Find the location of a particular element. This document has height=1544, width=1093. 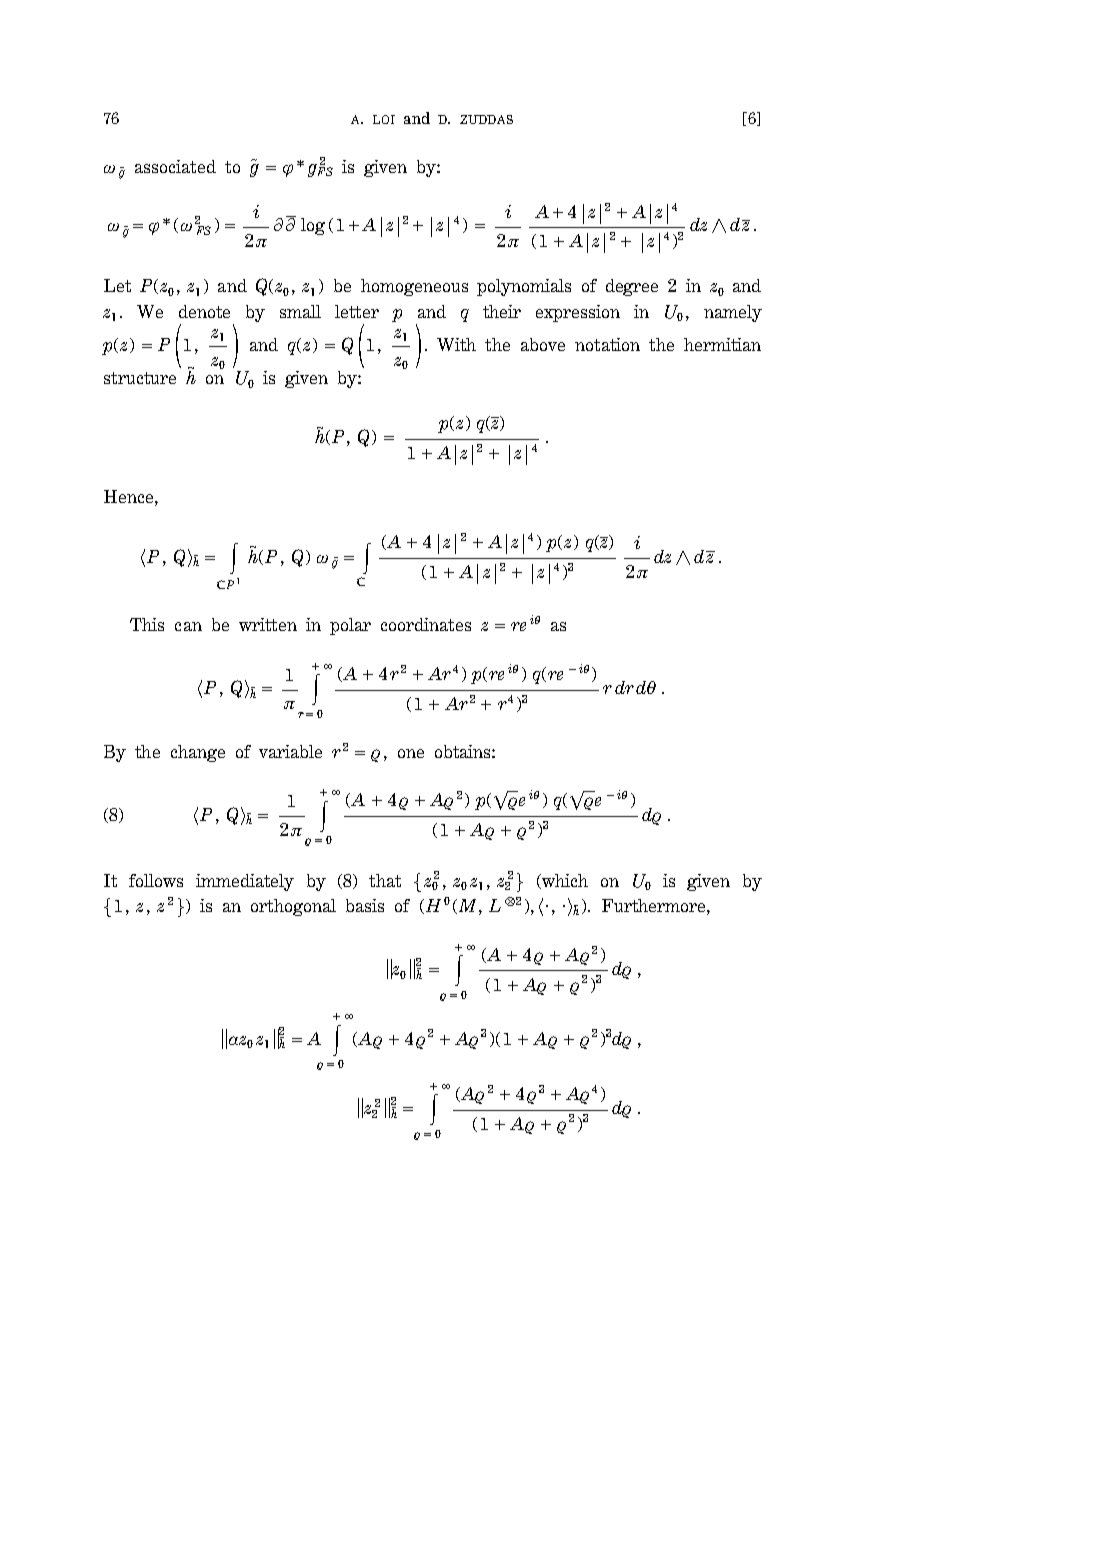

notation is located at coordinates (607, 344).
